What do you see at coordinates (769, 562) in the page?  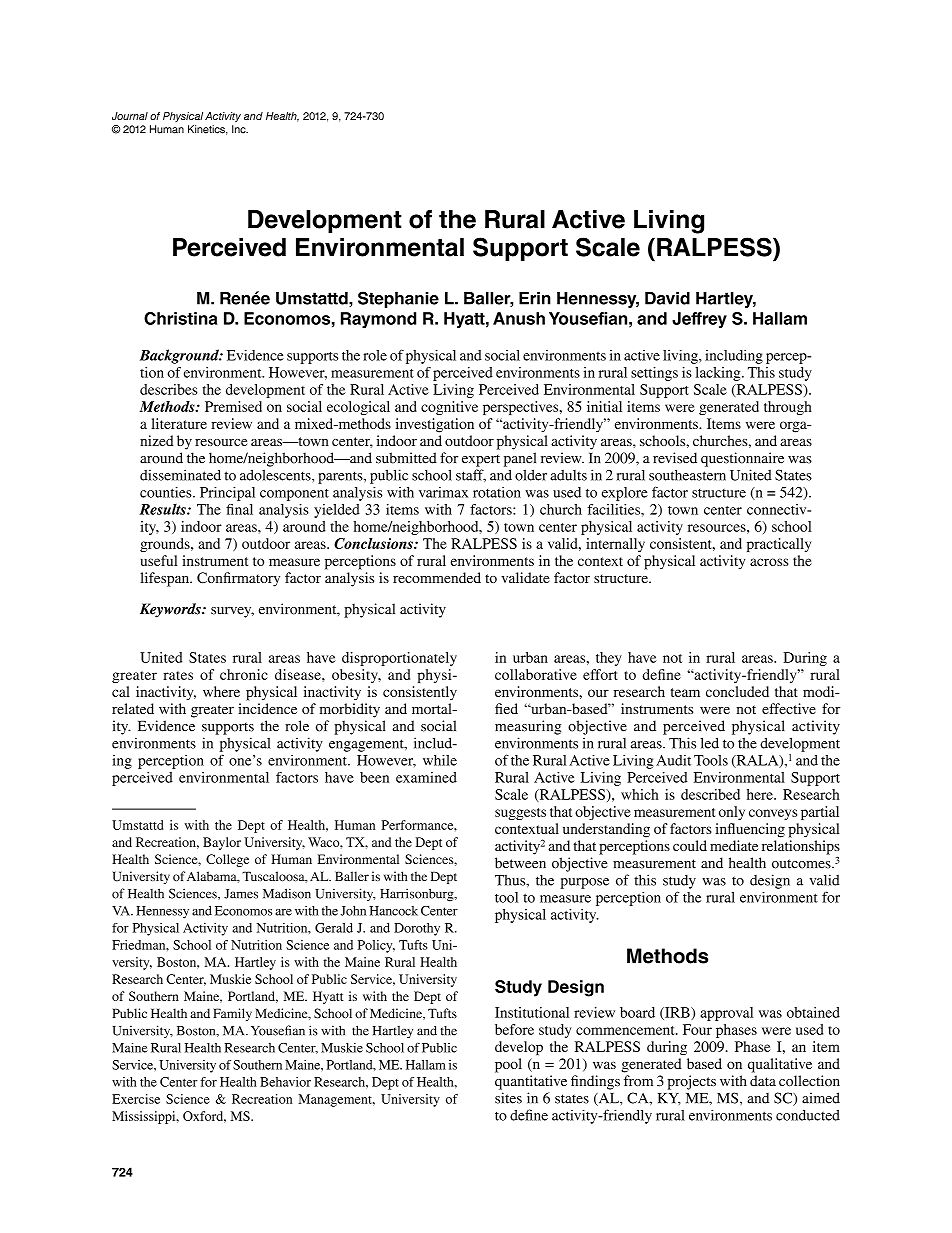 I see `across` at bounding box center [769, 562].
